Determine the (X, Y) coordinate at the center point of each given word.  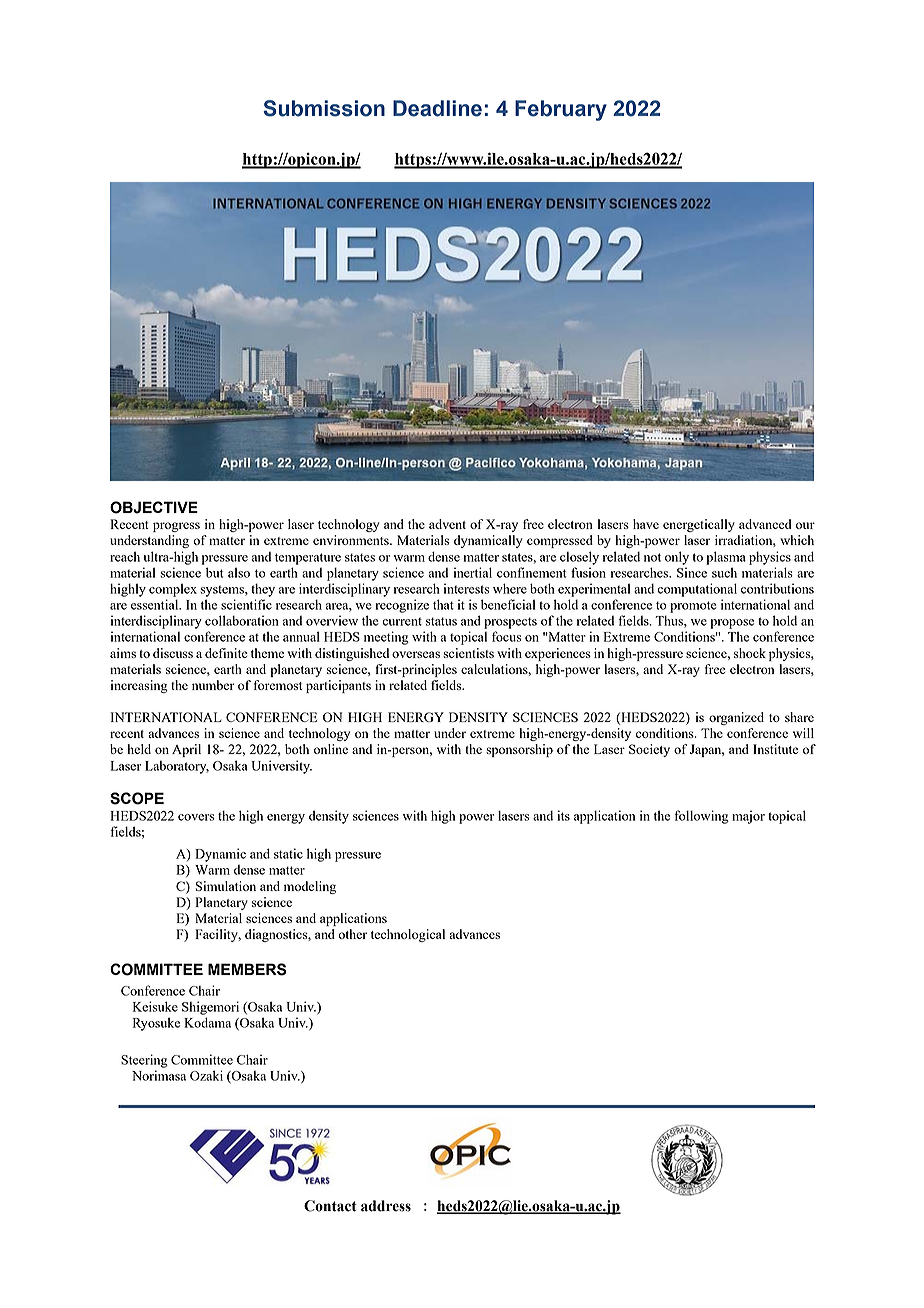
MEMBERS (247, 969)
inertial (473, 572)
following (701, 817)
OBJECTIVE (154, 507)
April (186, 750)
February (561, 110)
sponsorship (519, 750)
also (239, 572)
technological (408, 935)
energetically (699, 525)
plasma (726, 558)
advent (447, 524)
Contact (330, 1206)
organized (736, 718)
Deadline (437, 108)
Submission (324, 108)
